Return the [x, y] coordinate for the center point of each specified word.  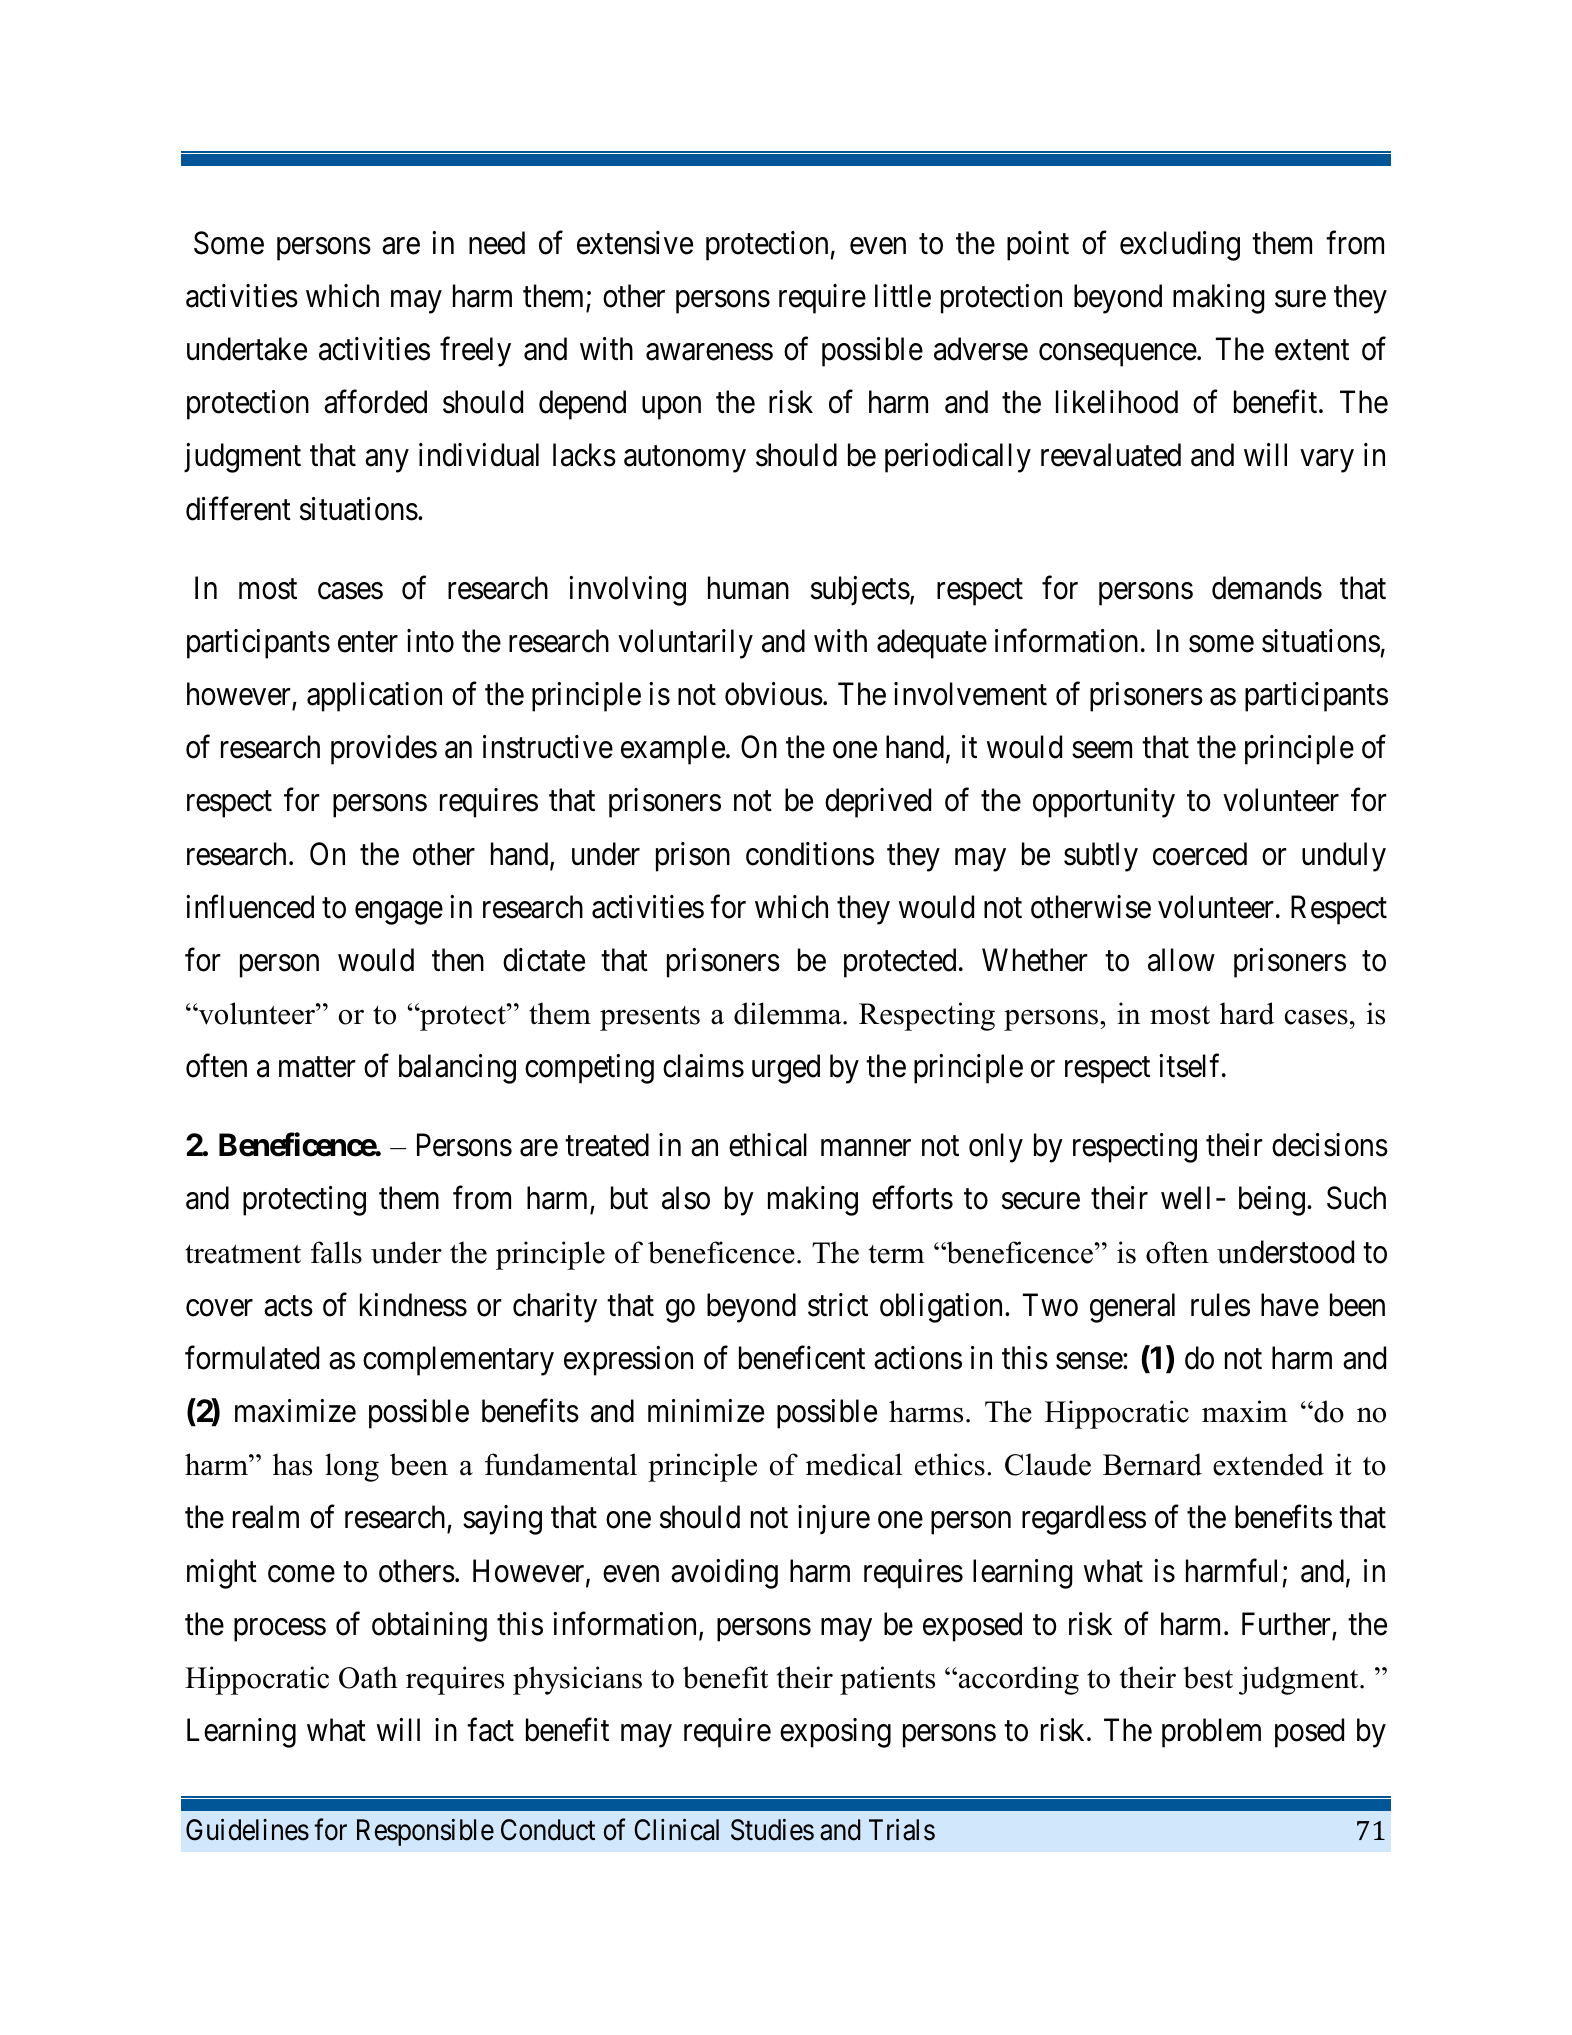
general [1132, 1308]
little [903, 296]
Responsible [425, 1832]
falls [336, 1252]
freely [475, 352]
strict [838, 1305]
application [374, 697]
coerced [1200, 854]
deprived [878, 803]
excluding [1180, 246]
